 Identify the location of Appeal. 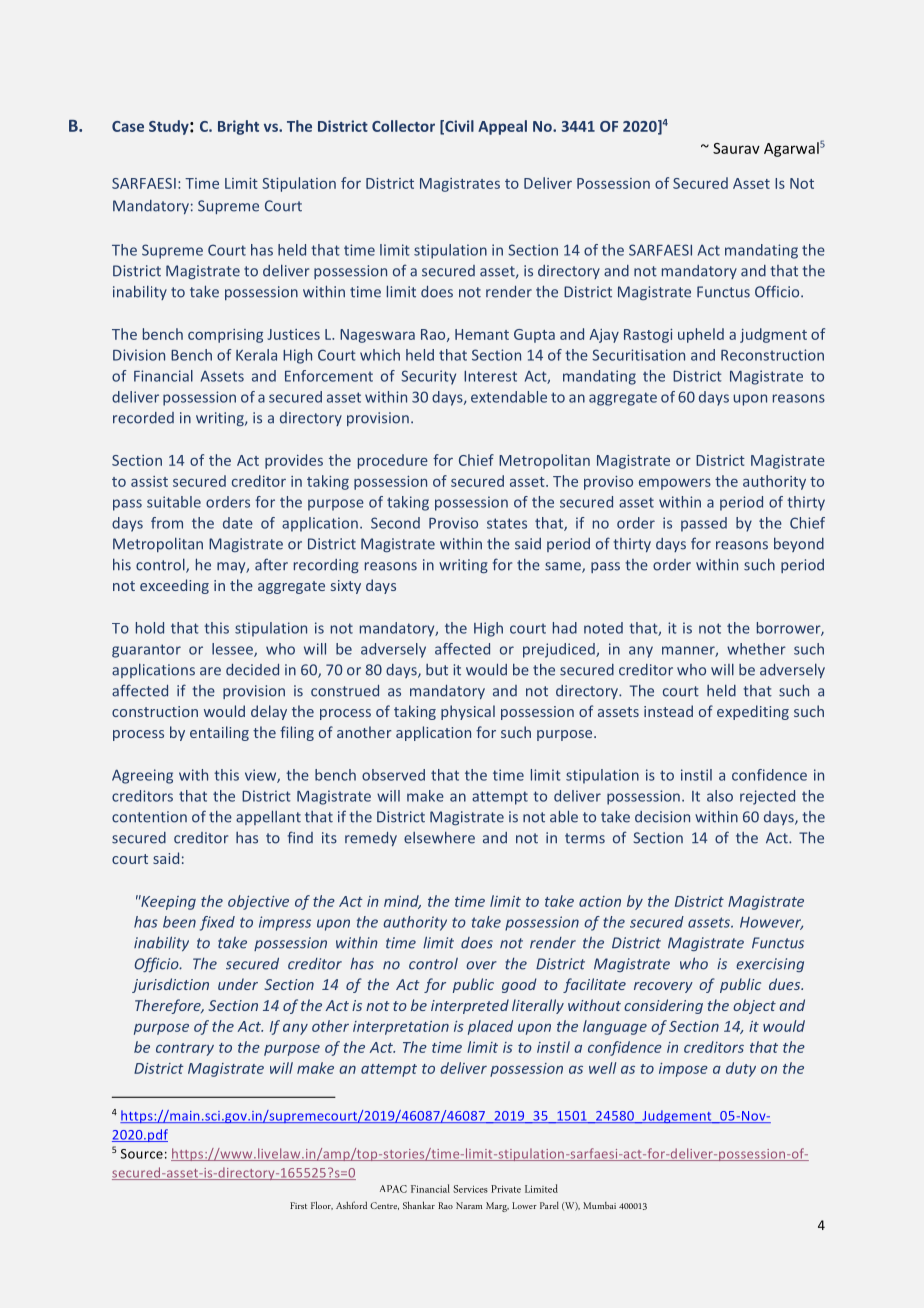
(502, 127).
